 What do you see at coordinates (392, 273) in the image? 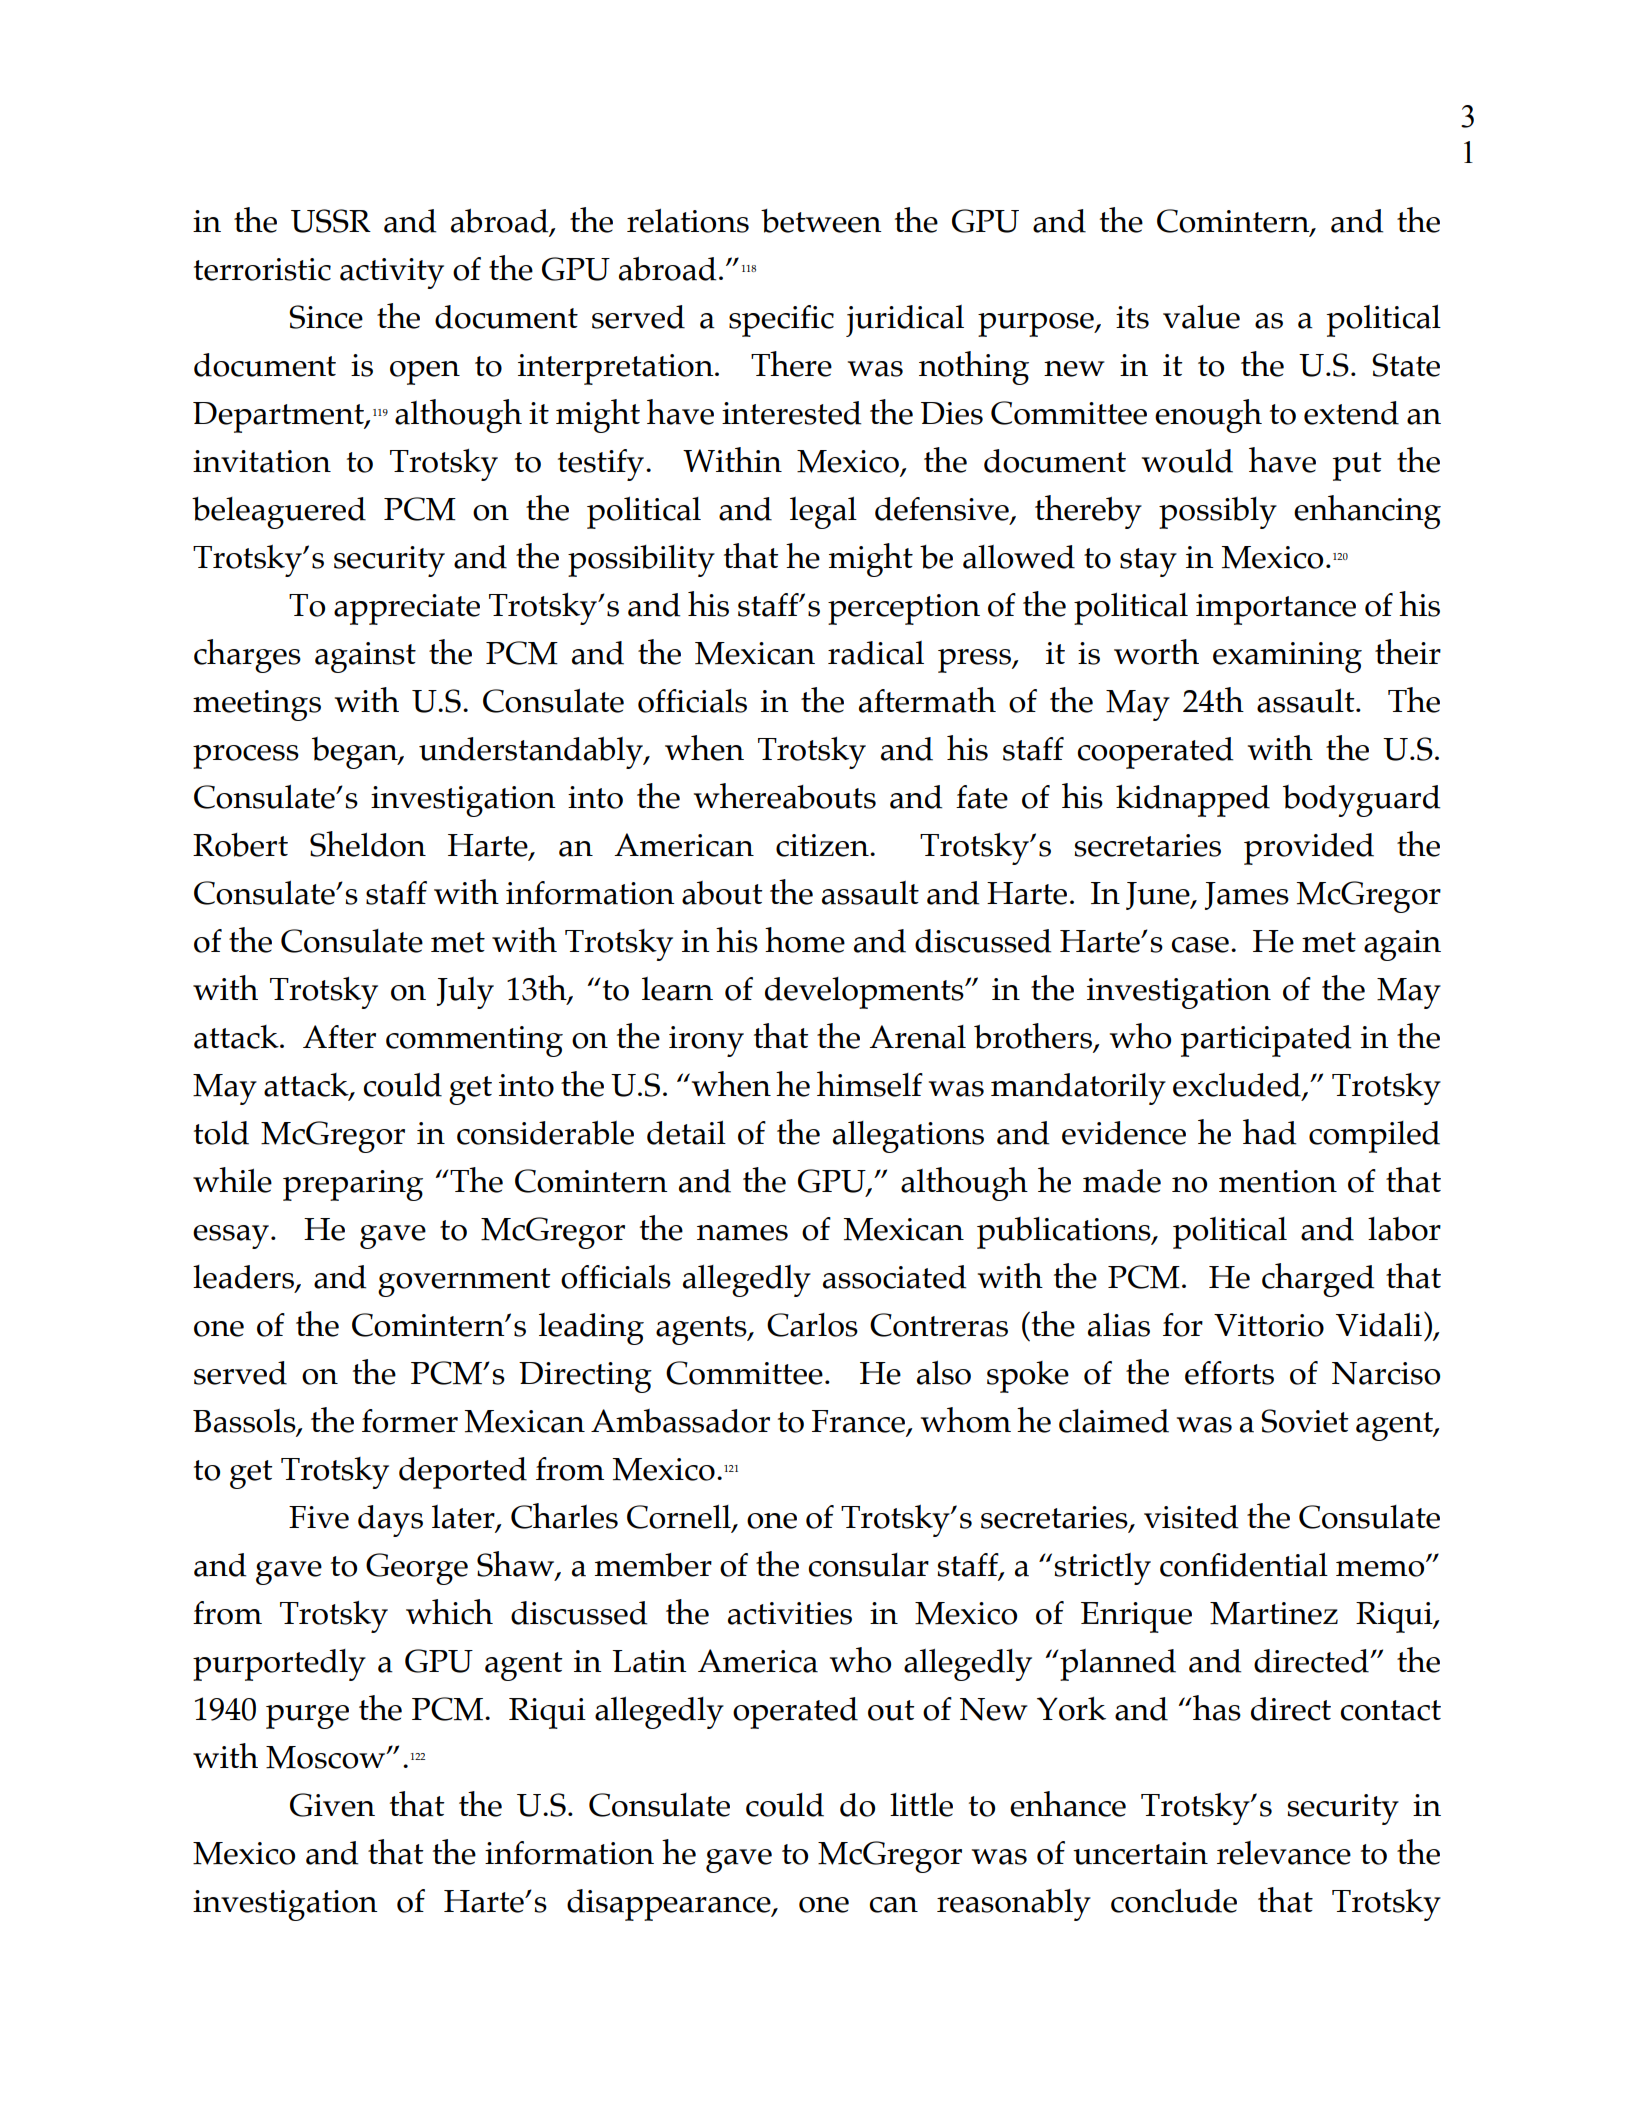
I see `activity` at bounding box center [392, 273].
